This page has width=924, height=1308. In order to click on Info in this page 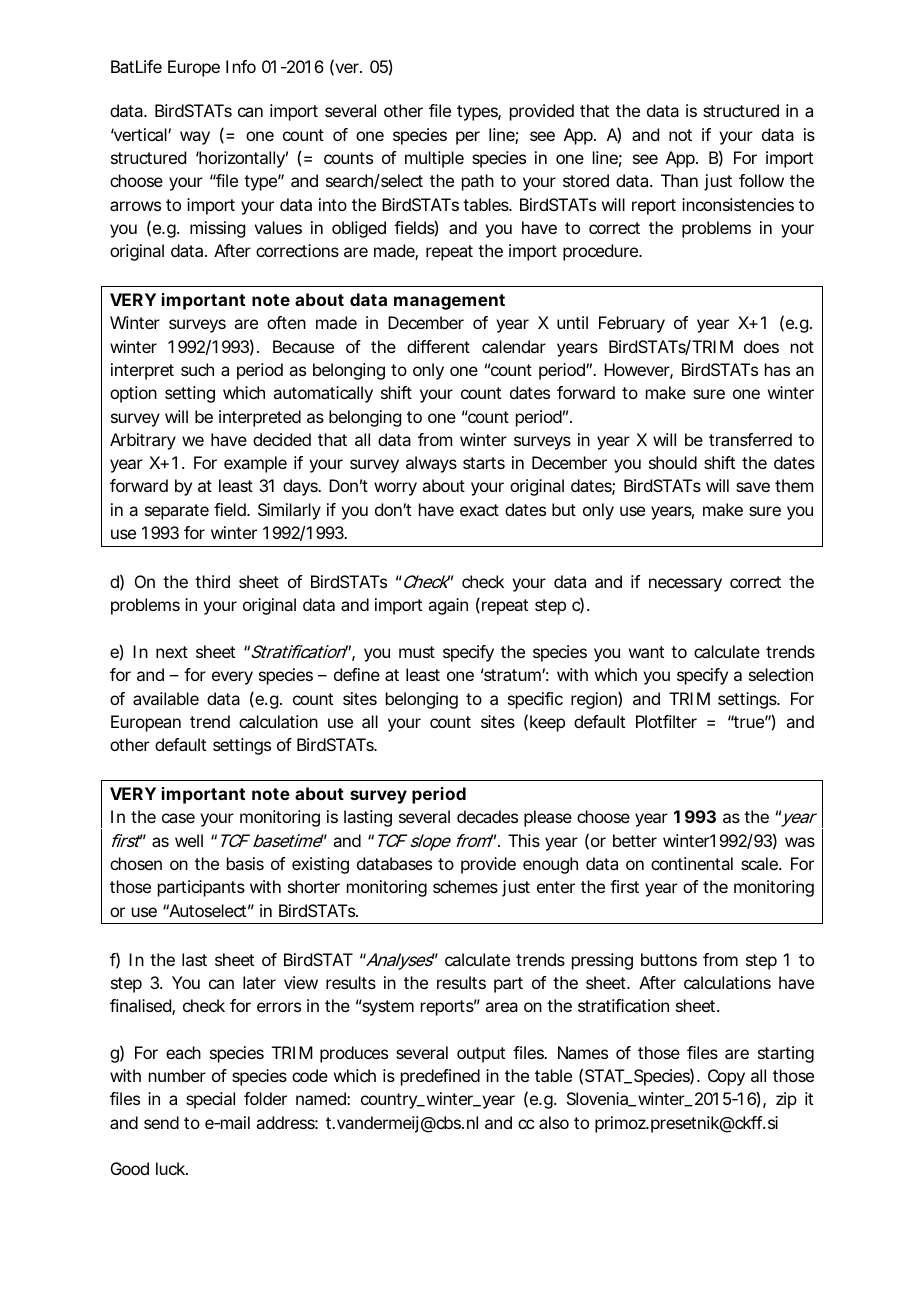, I will do `click(241, 66)`.
